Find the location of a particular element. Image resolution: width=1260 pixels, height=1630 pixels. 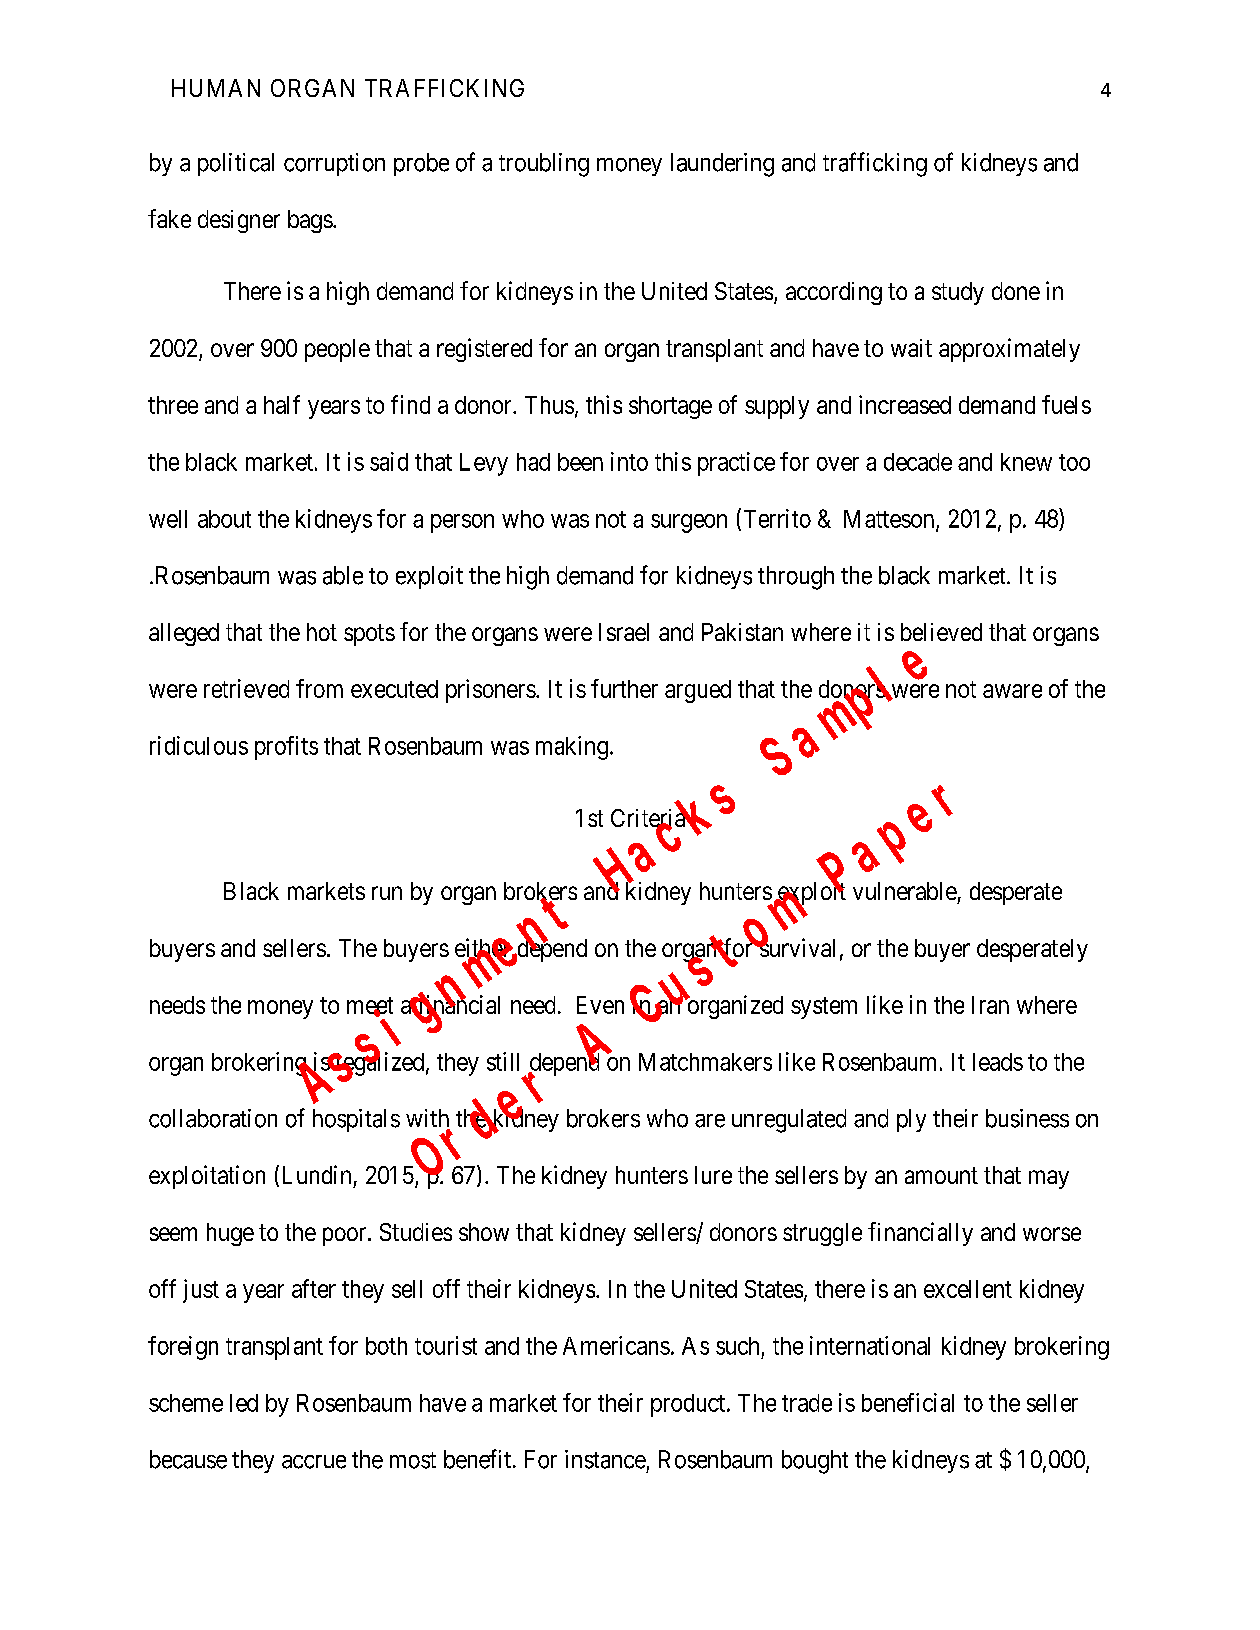

collaboration is located at coordinates (213, 1118).
